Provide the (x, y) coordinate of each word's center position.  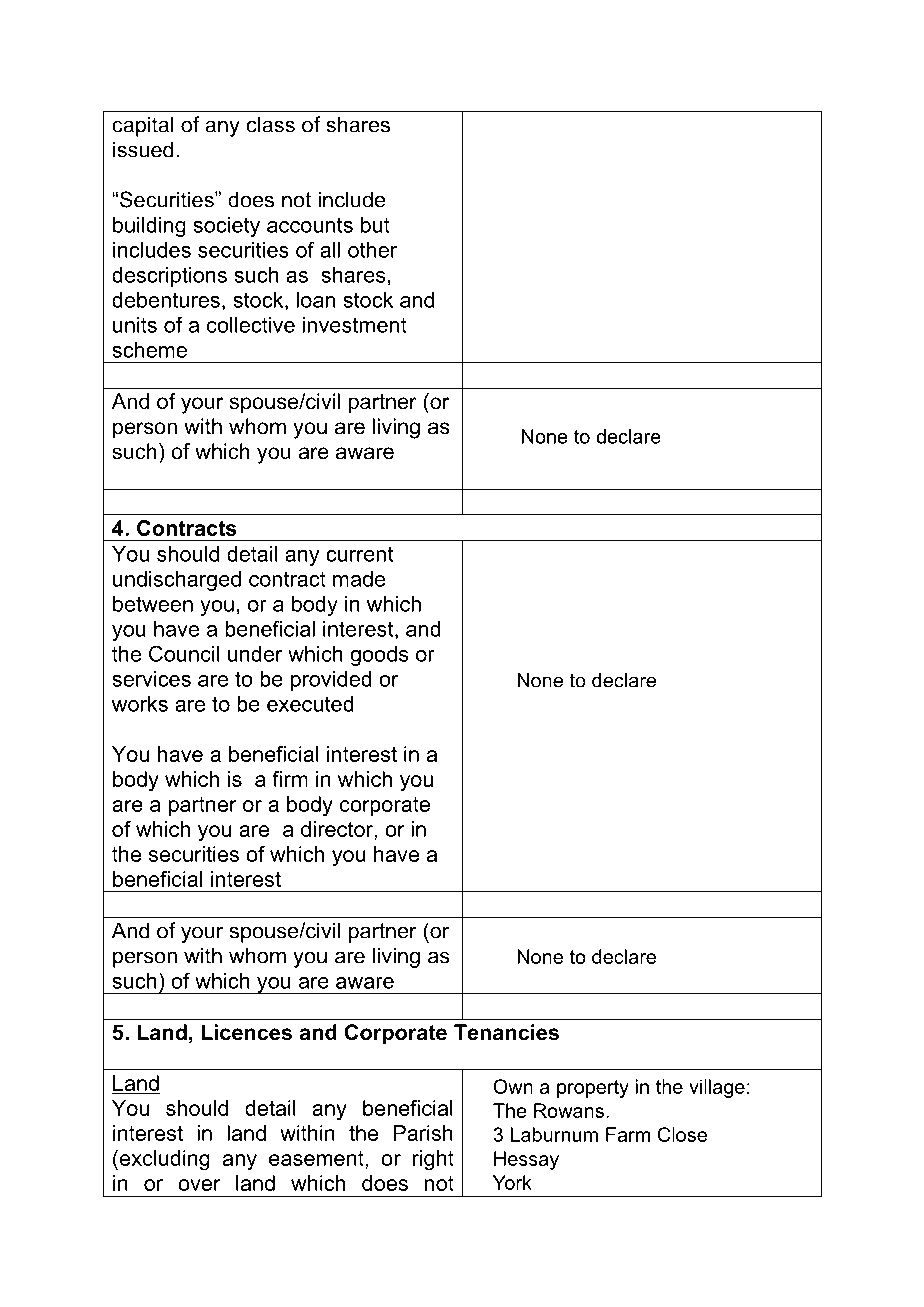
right (433, 1160)
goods (379, 656)
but (375, 225)
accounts (310, 225)
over (199, 1185)
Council (184, 653)
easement (317, 1158)
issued (143, 149)
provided (331, 681)
